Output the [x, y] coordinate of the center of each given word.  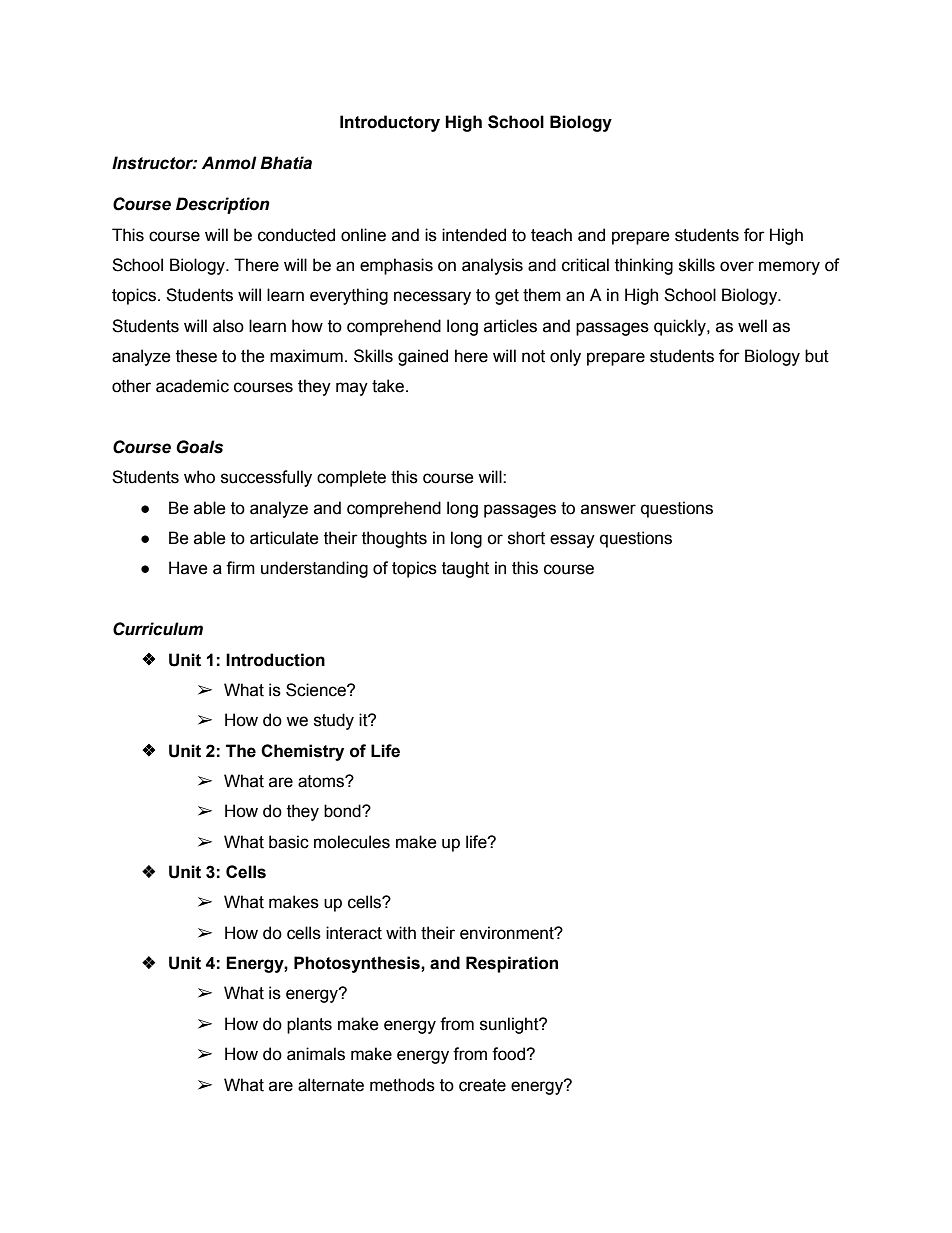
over [737, 266]
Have [188, 568]
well [752, 326]
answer [608, 509]
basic [289, 842]
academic [192, 386]
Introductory [390, 123]
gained [423, 357]
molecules [352, 842]
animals [316, 1054]
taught [465, 569]
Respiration [512, 964]
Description [223, 205]
